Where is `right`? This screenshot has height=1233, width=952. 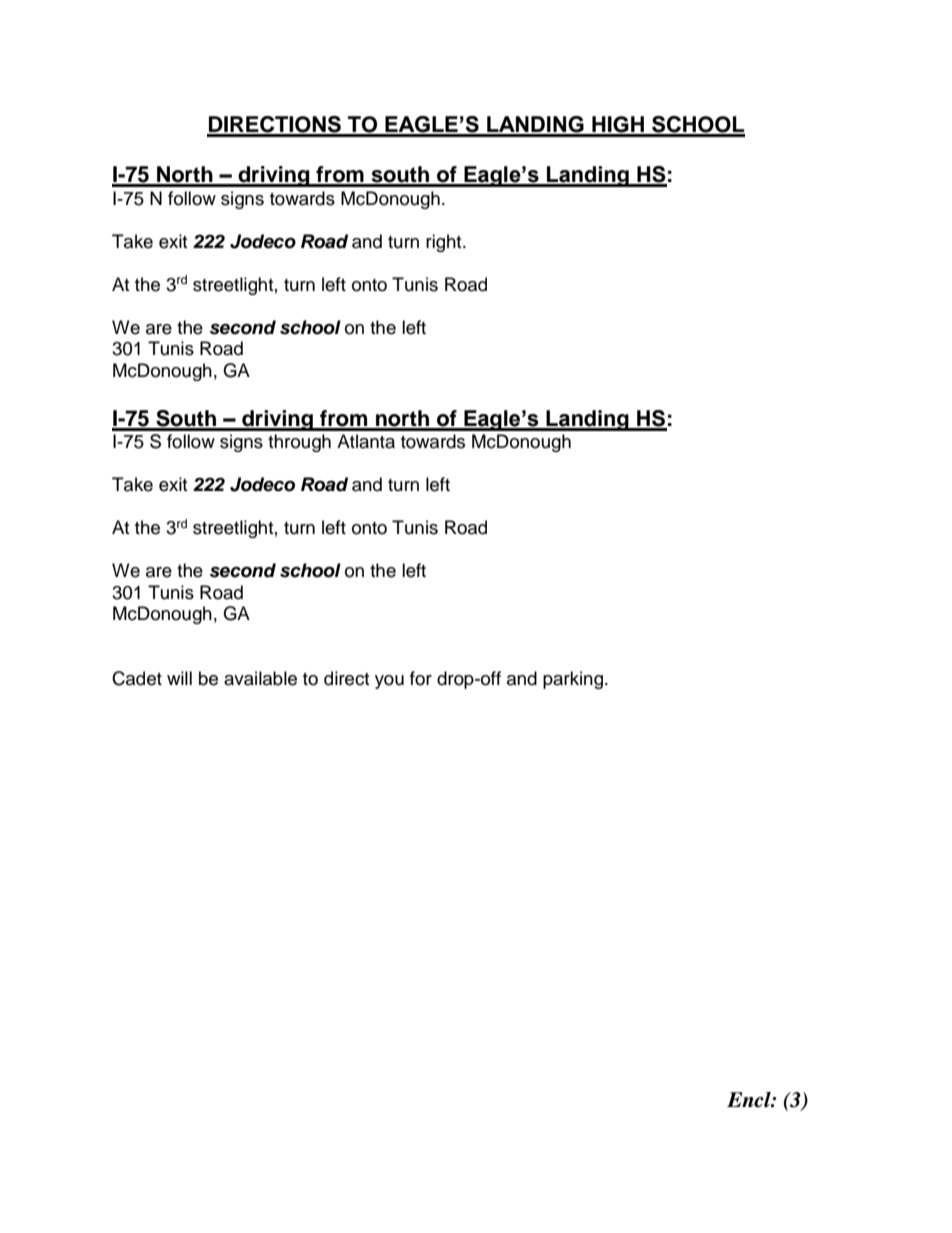
right is located at coordinates (445, 243).
